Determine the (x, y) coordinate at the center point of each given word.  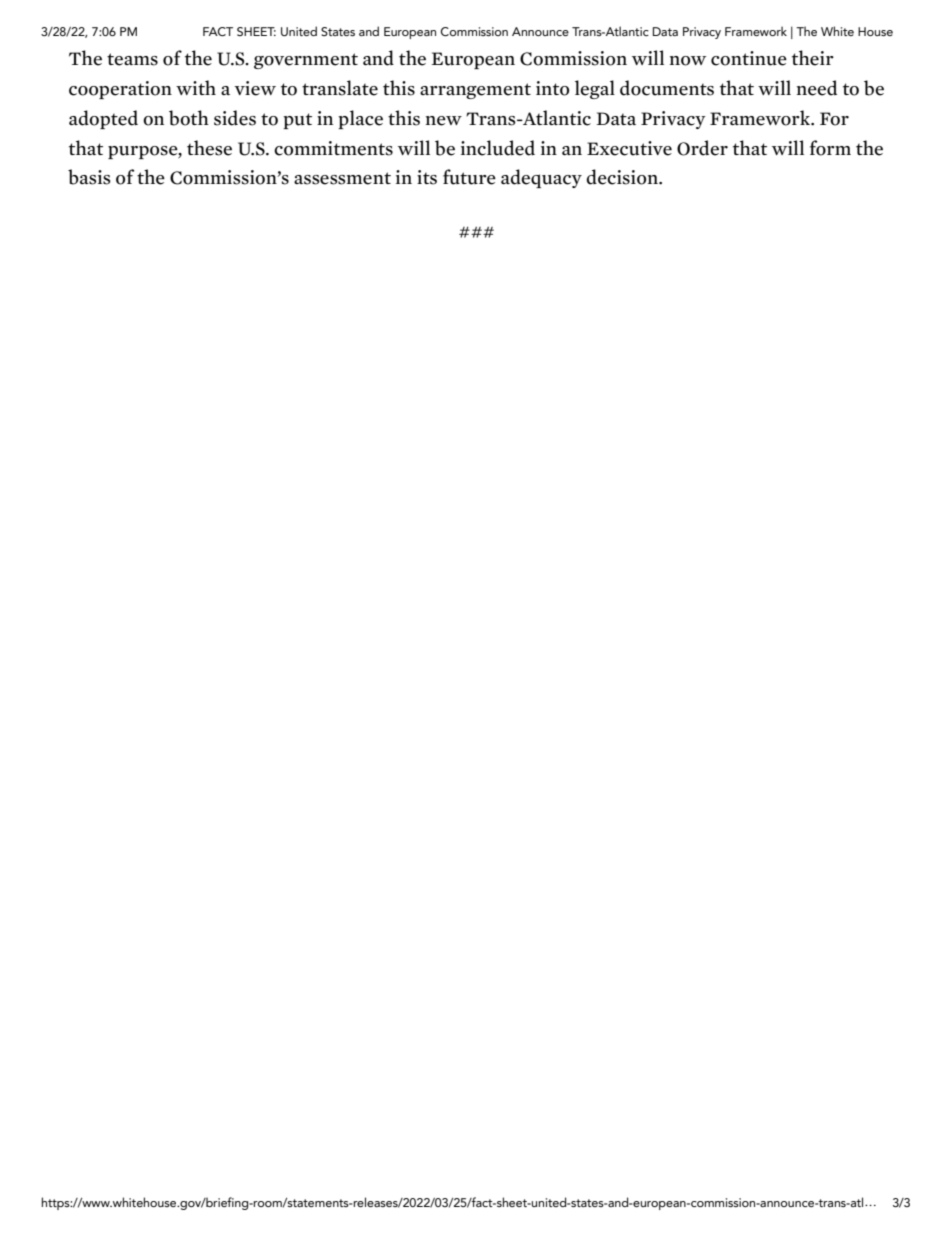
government (306, 61)
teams (132, 59)
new (444, 121)
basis (89, 177)
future (469, 177)
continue (749, 58)
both (189, 118)
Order (702, 148)
